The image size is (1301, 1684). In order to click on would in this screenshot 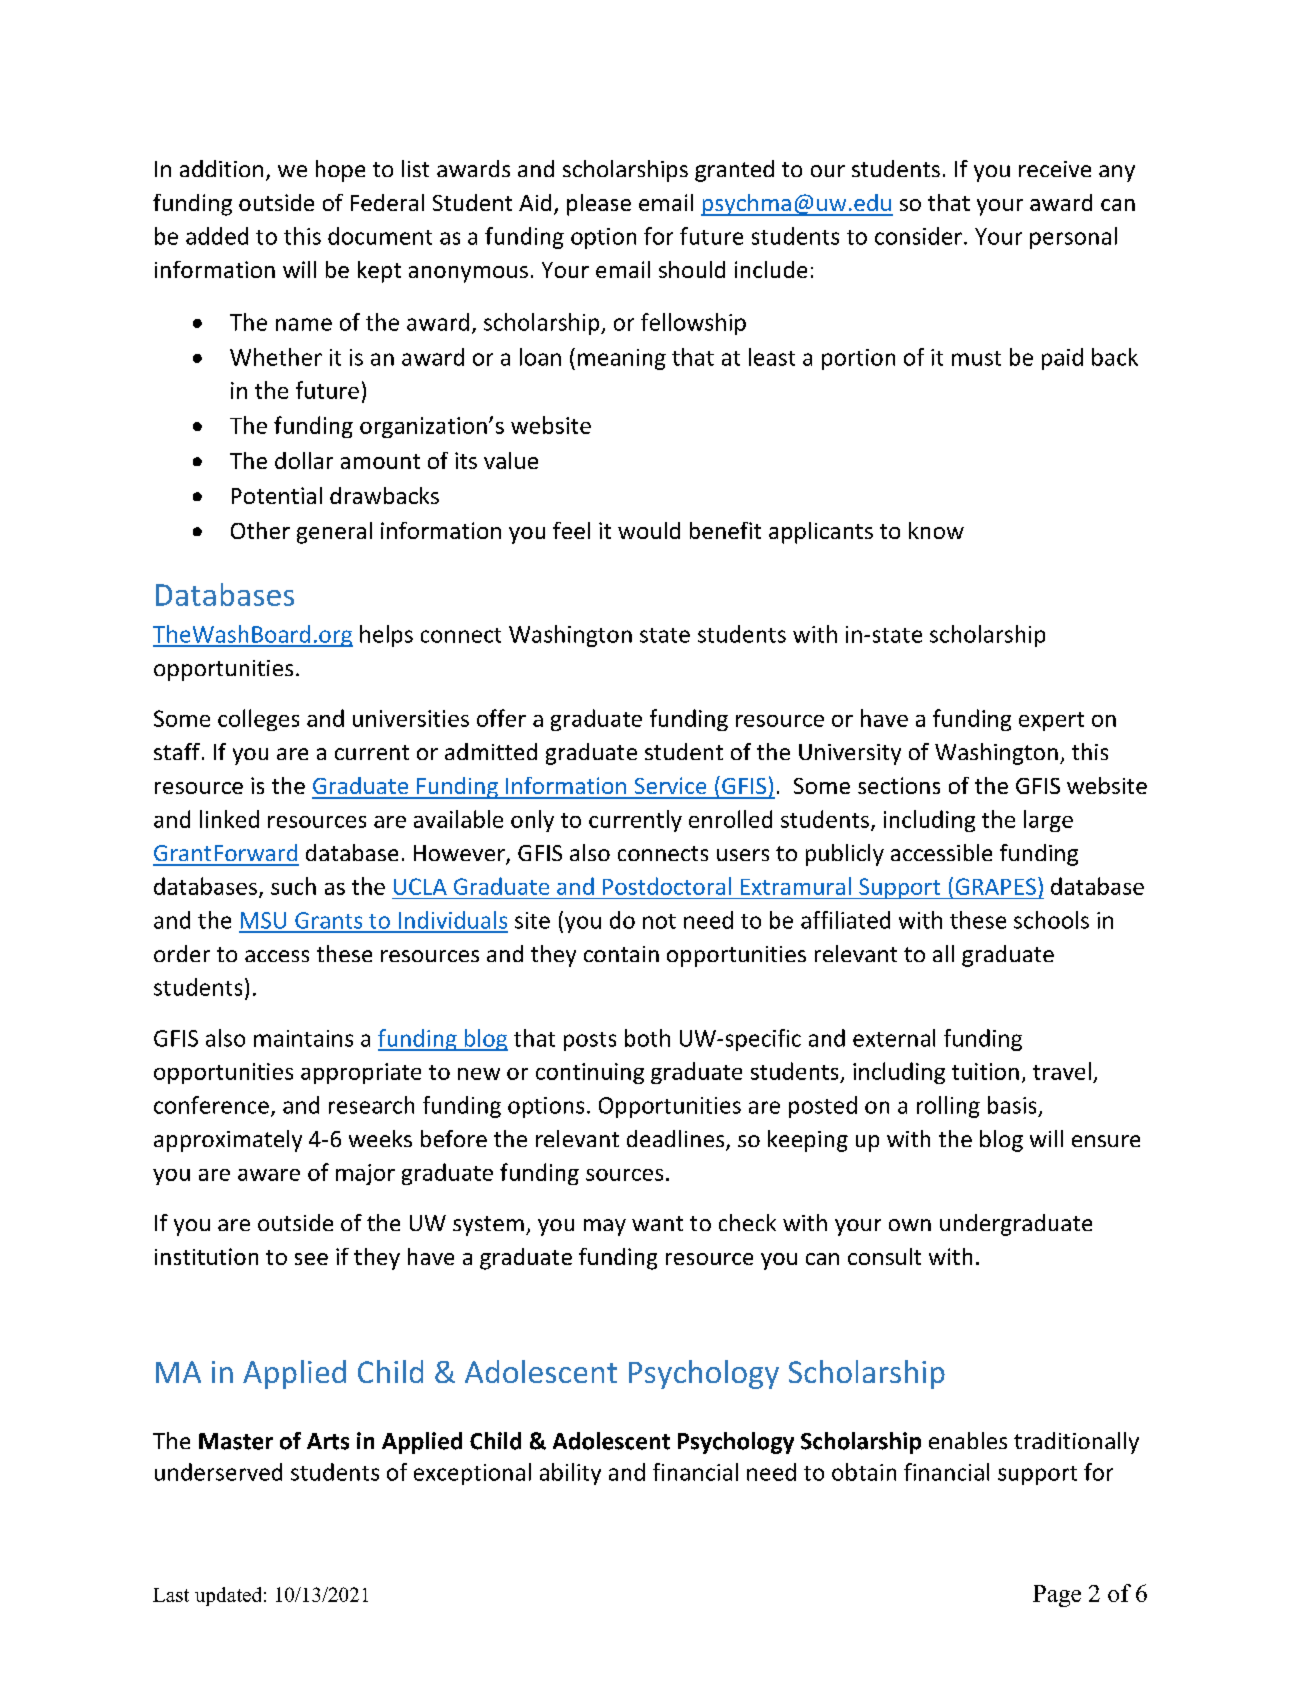, I will do `click(649, 530)`.
